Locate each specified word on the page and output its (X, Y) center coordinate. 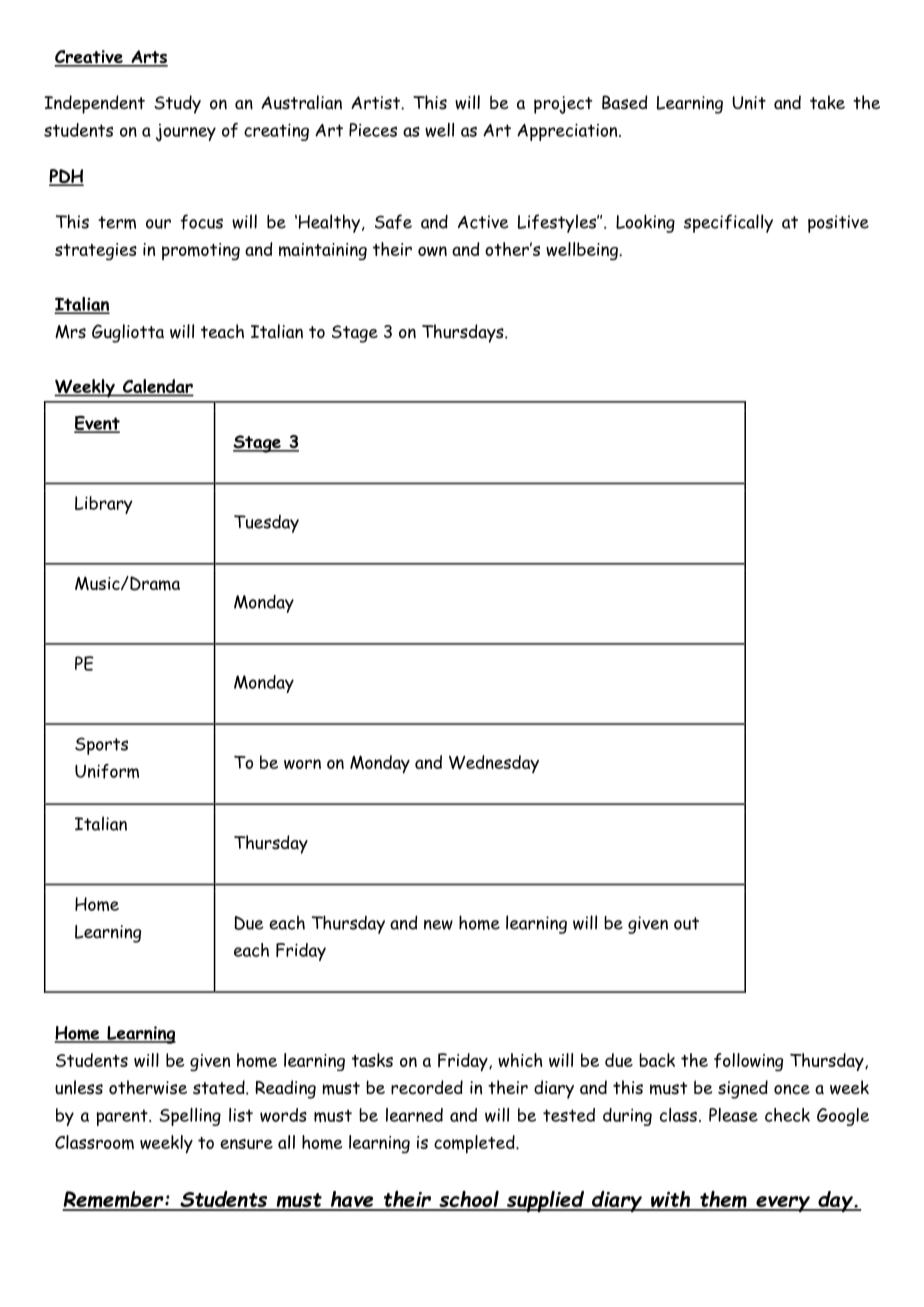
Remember (114, 1200)
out (686, 923)
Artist (376, 103)
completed (475, 1144)
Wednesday (494, 764)
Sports (101, 746)
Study (177, 104)
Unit (749, 103)
